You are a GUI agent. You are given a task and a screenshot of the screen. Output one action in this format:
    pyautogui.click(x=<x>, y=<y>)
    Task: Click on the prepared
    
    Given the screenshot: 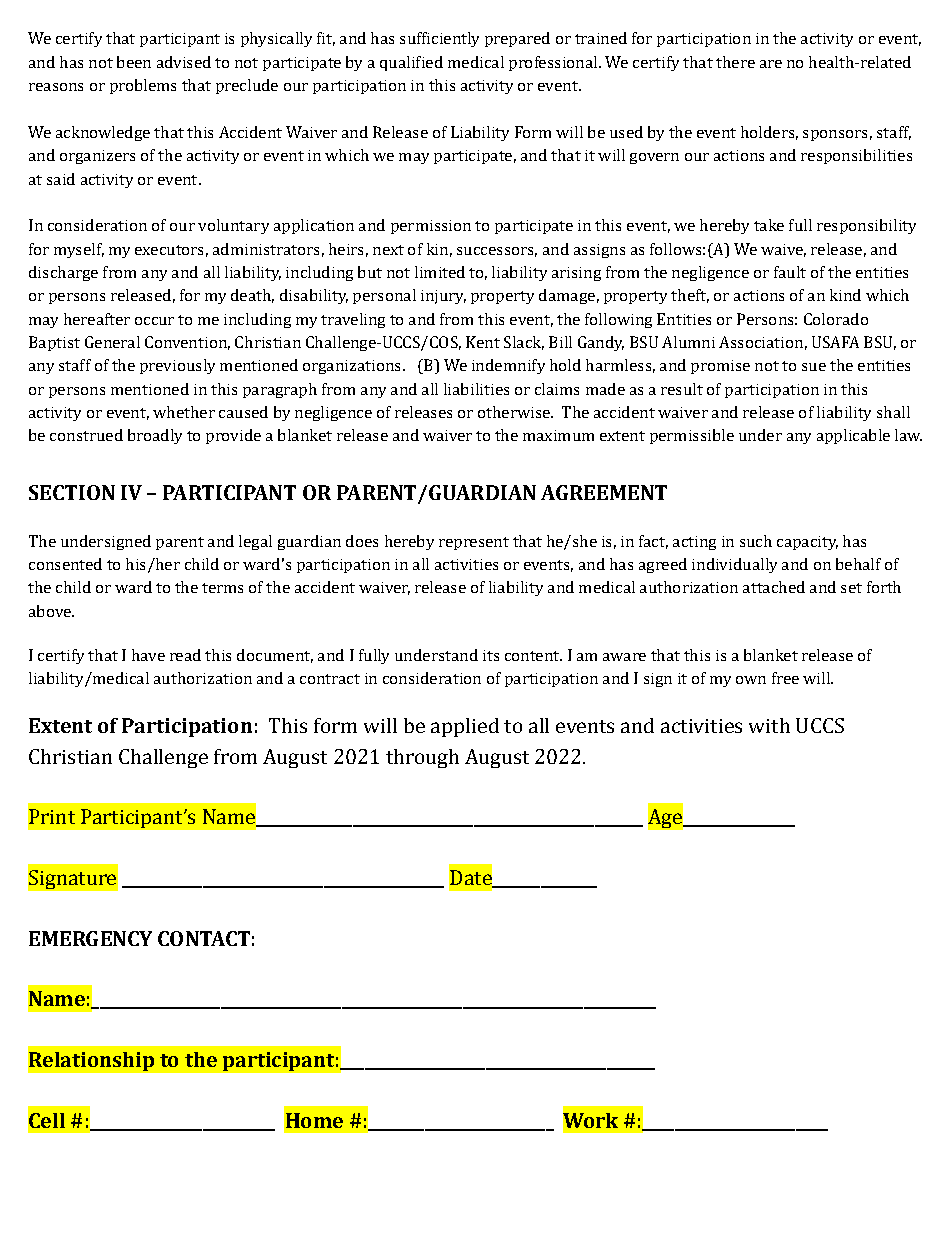 What is the action you would take?
    pyautogui.click(x=517, y=39)
